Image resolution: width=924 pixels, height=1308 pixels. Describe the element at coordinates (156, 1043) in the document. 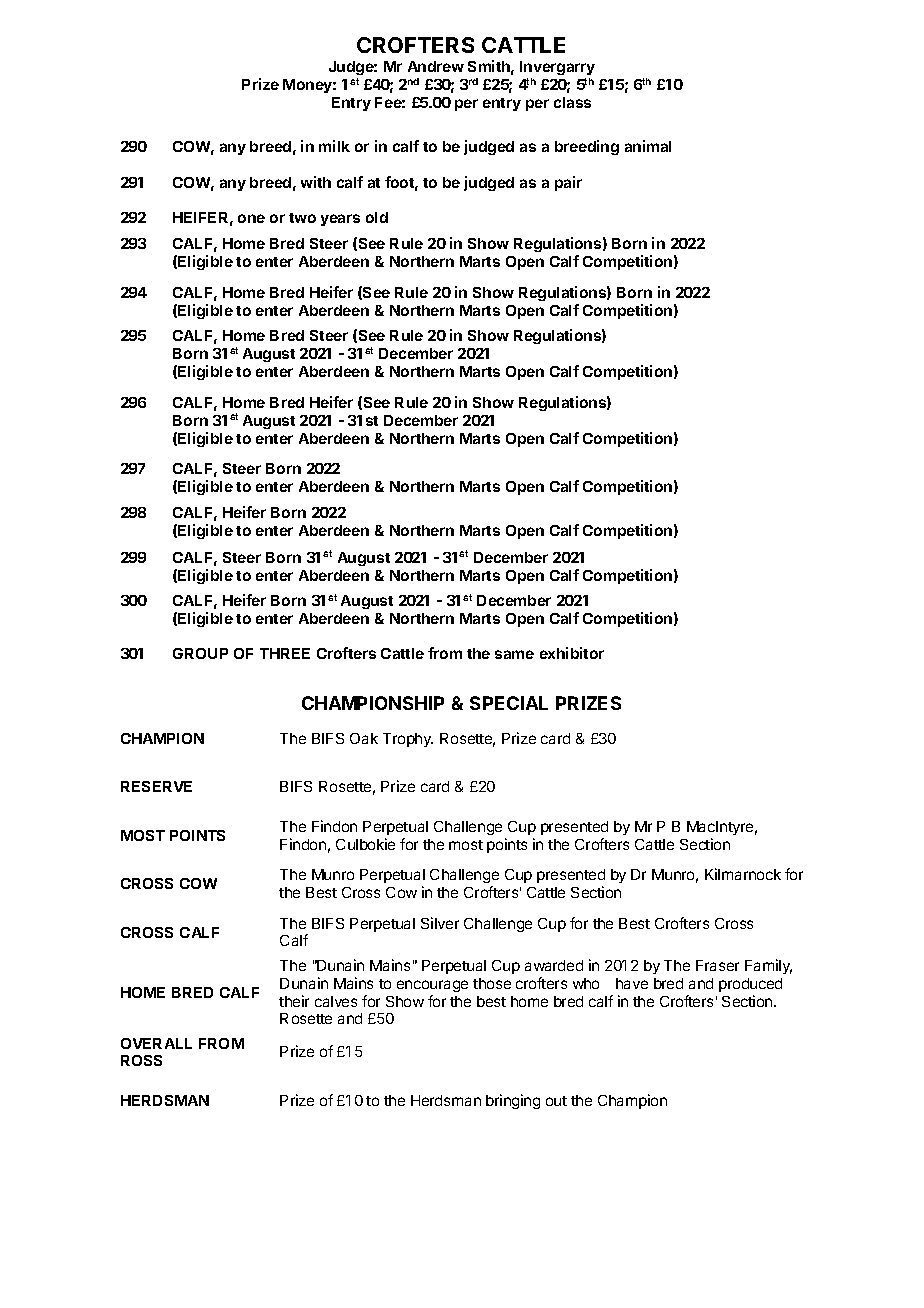

I see `OVERALL` at that location.
